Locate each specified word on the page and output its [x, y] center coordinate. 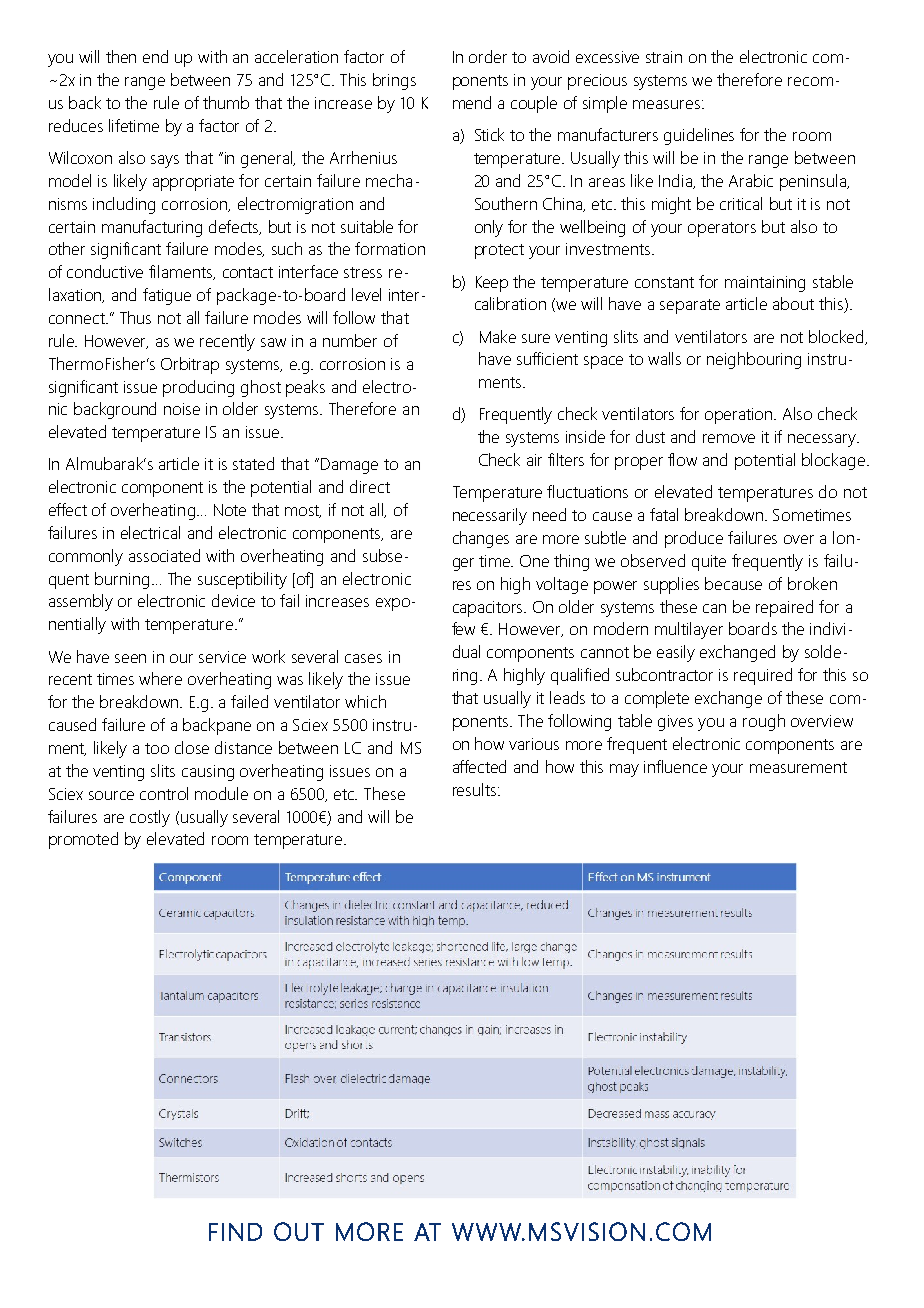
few [463, 628]
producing [198, 388]
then [121, 56]
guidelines [699, 136]
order [488, 56]
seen [130, 658]
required [763, 676]
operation [740, 416]
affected [479, 766]
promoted [83, 840]
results [476, 789]
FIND [235, 1232]
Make [498, 336]
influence [675, 766]
